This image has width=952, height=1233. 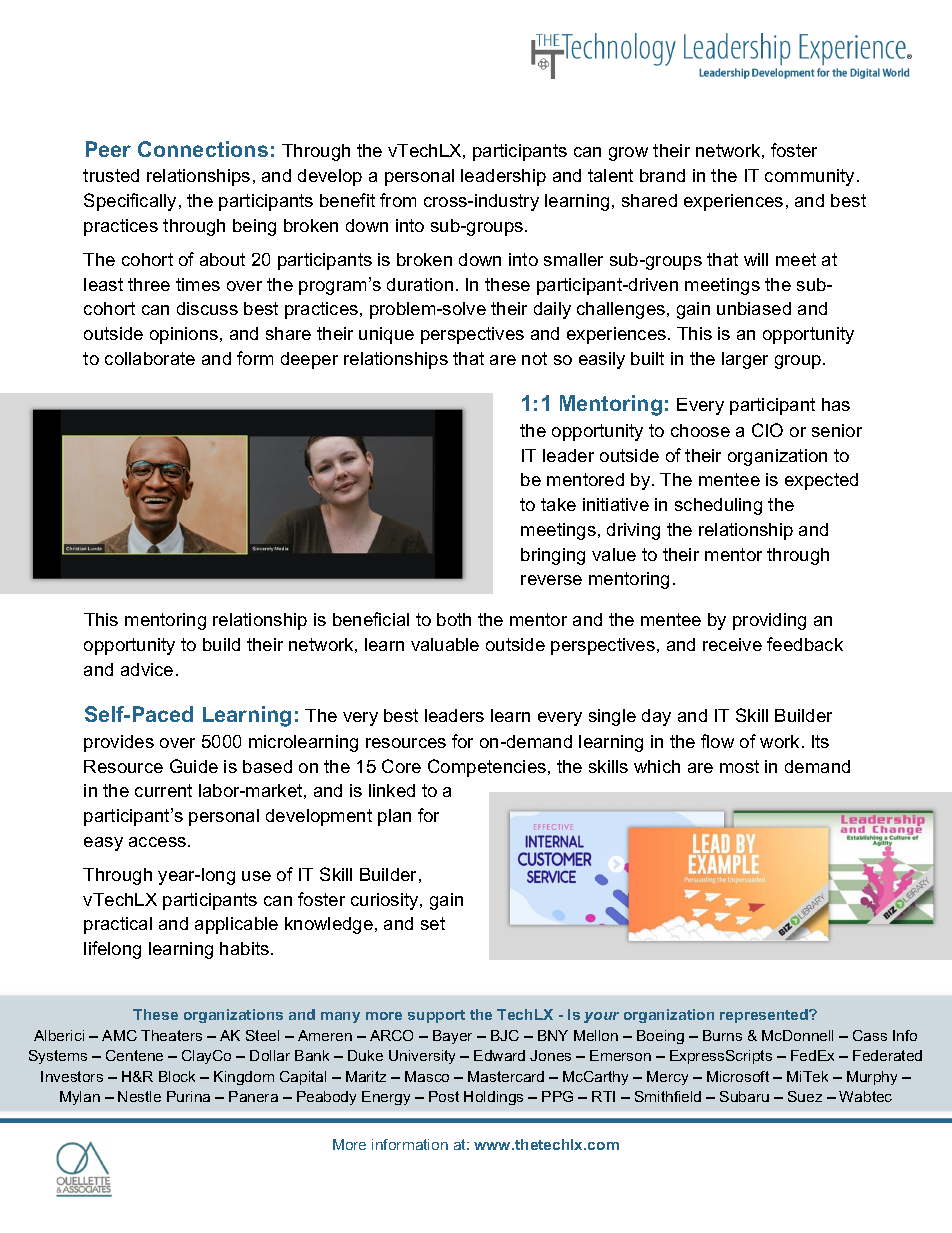 What do you see at coordinates (394, 817) in the image?
I see `plan` at bounding box center [394, 817].
